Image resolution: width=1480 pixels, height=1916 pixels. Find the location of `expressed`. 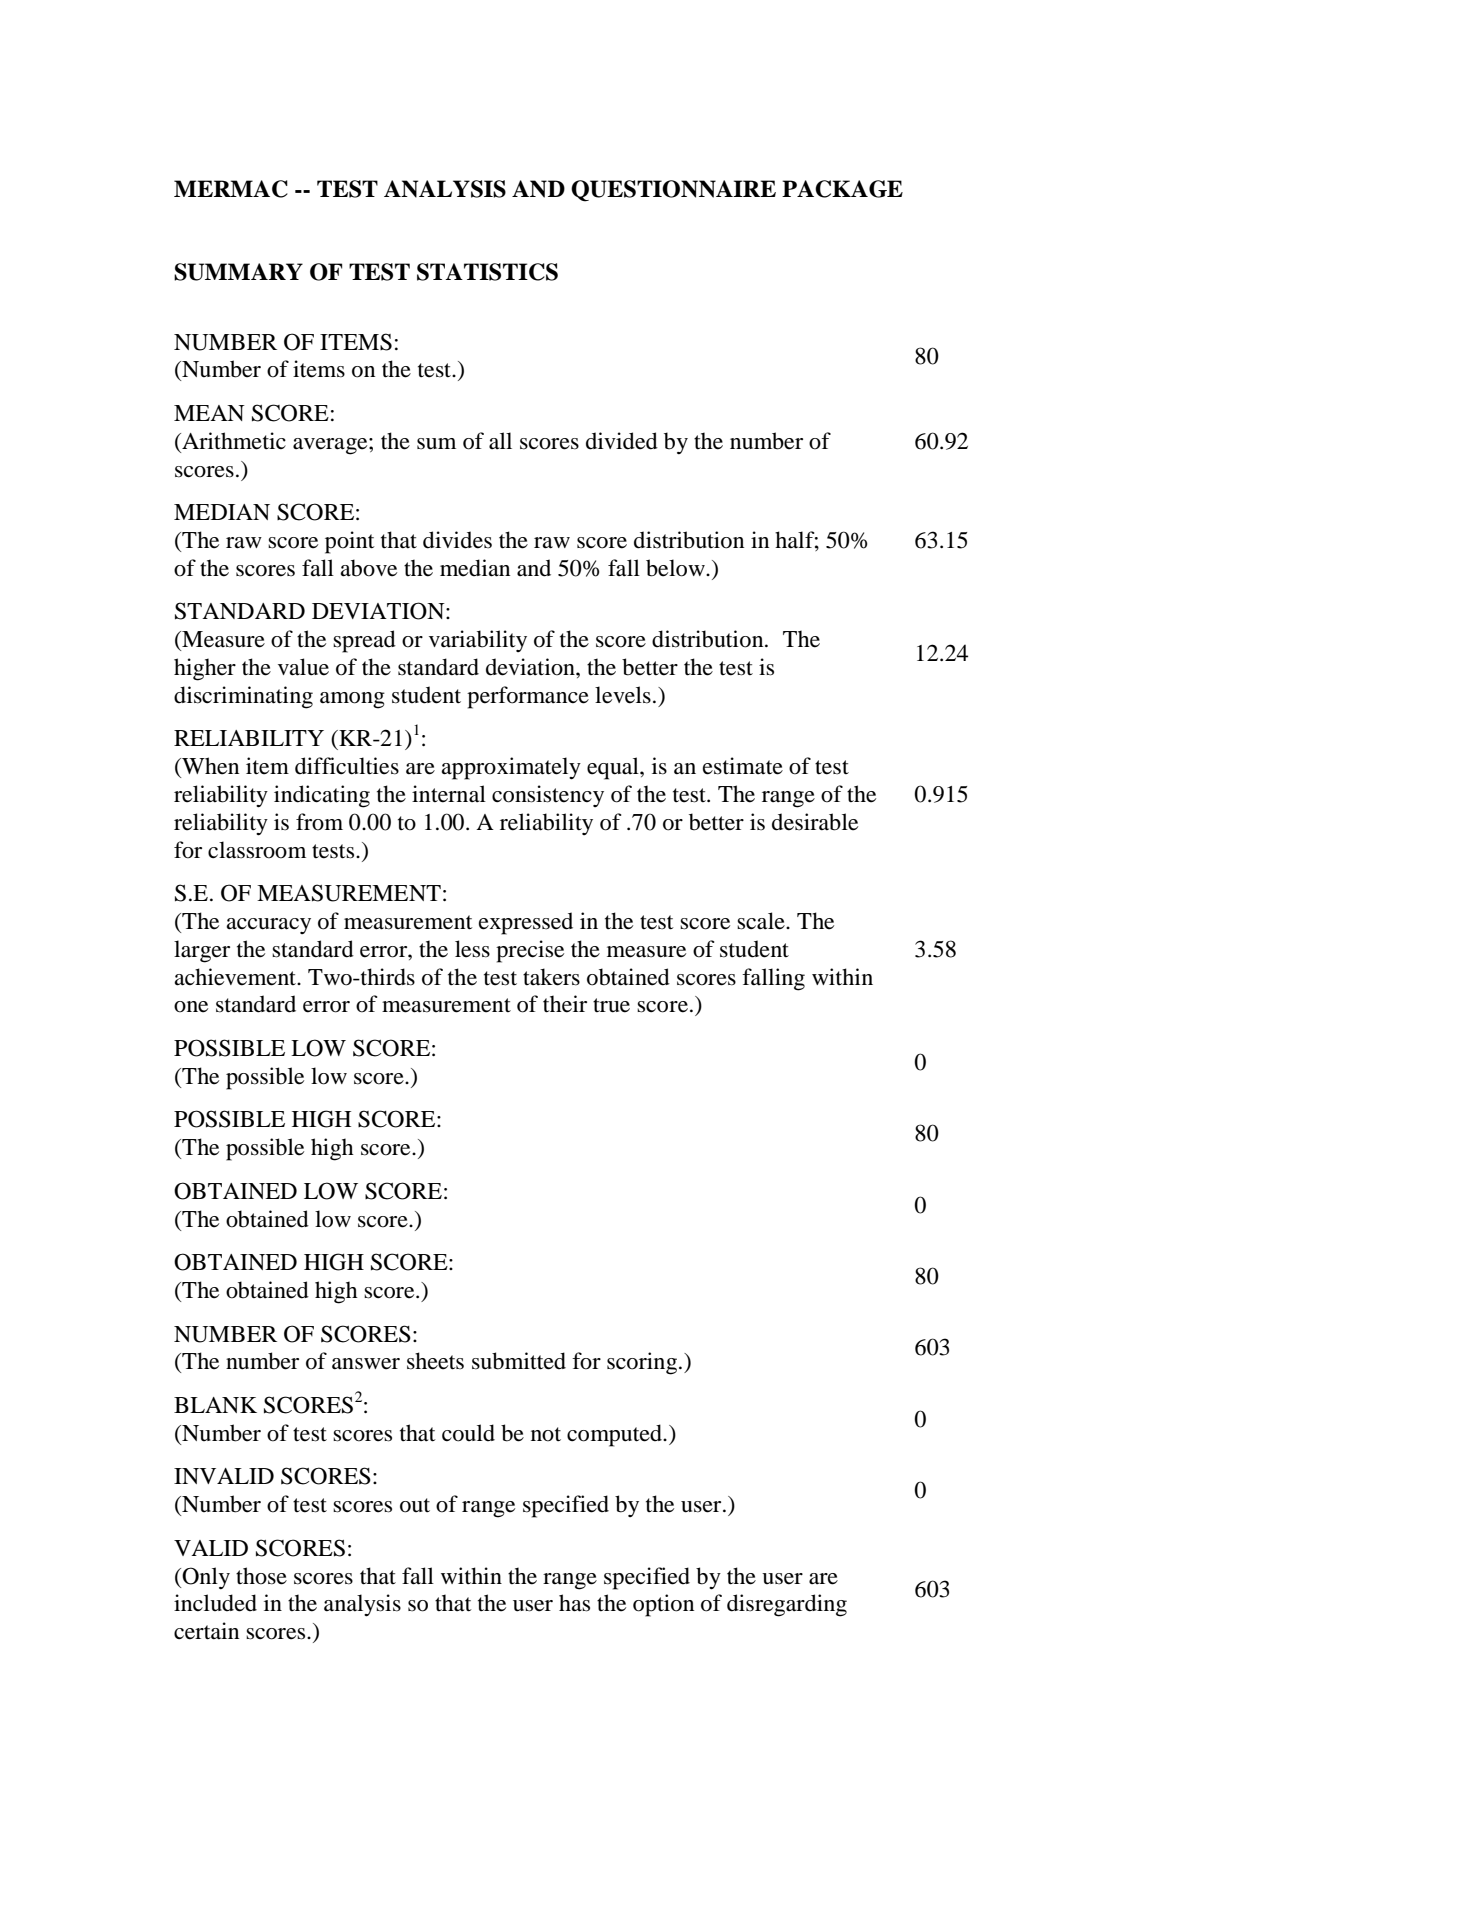

expressed is located at coordinates (526, 923).
